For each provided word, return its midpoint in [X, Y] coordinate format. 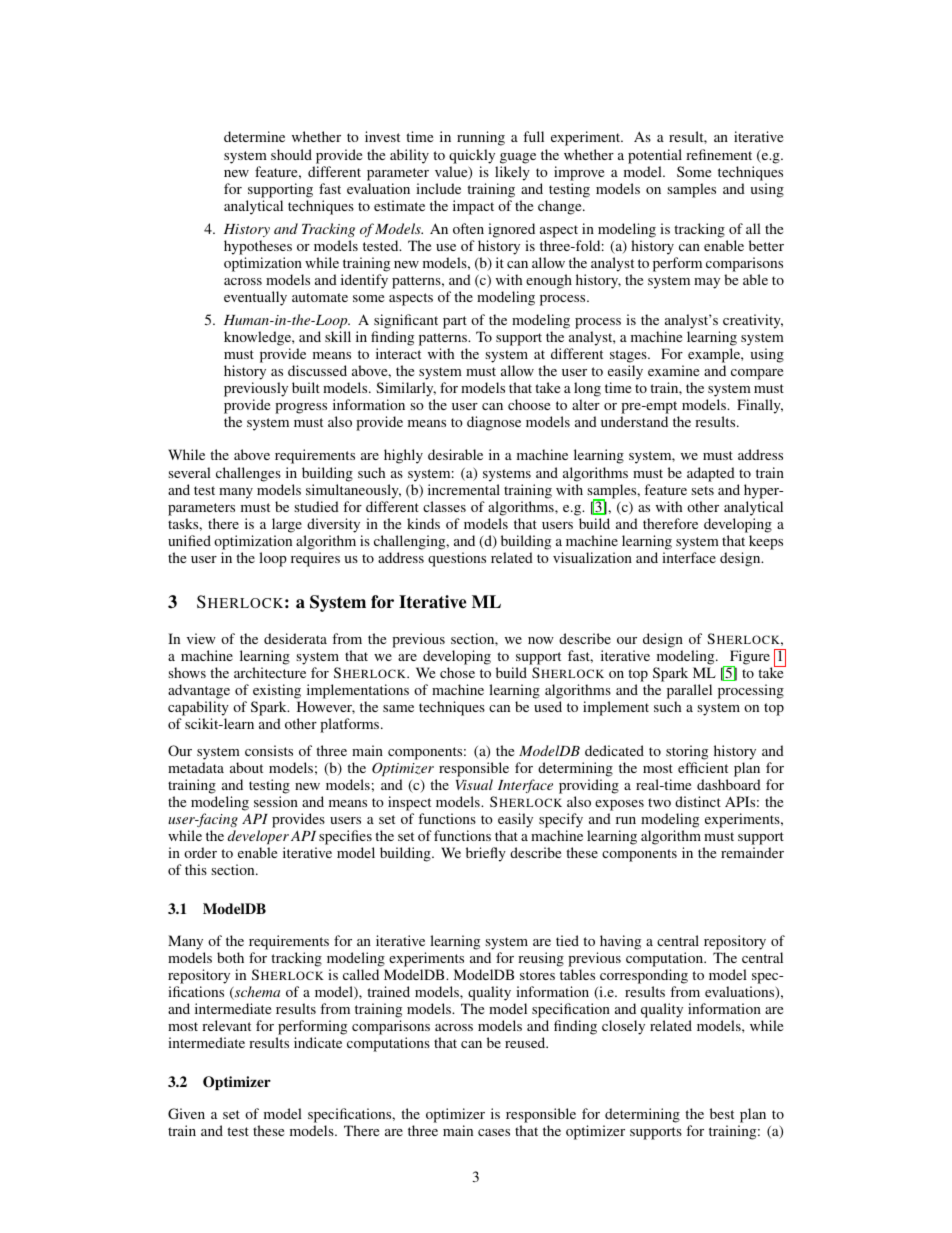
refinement [719, 154]
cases [494, 1132]
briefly [486, 854]
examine [673, 370]
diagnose [494, 423]
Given [186, 1113]
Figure [749, 658]
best [722, 1113]
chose [457, 672]
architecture [270, 672]
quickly [472, 156]
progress [301, 408]
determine [254, 136]
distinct [698, 801]
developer [258, 837]
